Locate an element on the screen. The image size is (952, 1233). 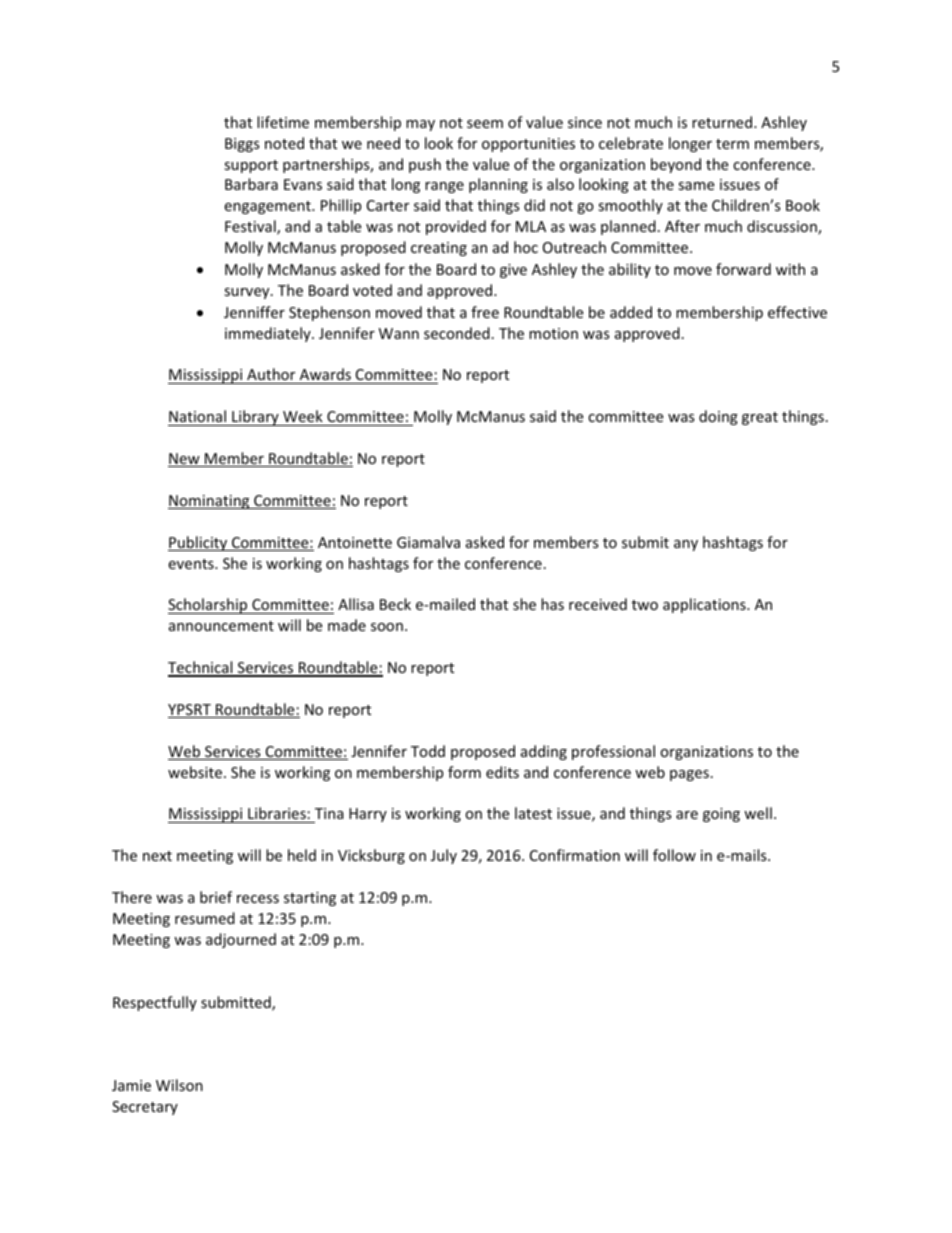
term is located at coordinates (732, 144).
